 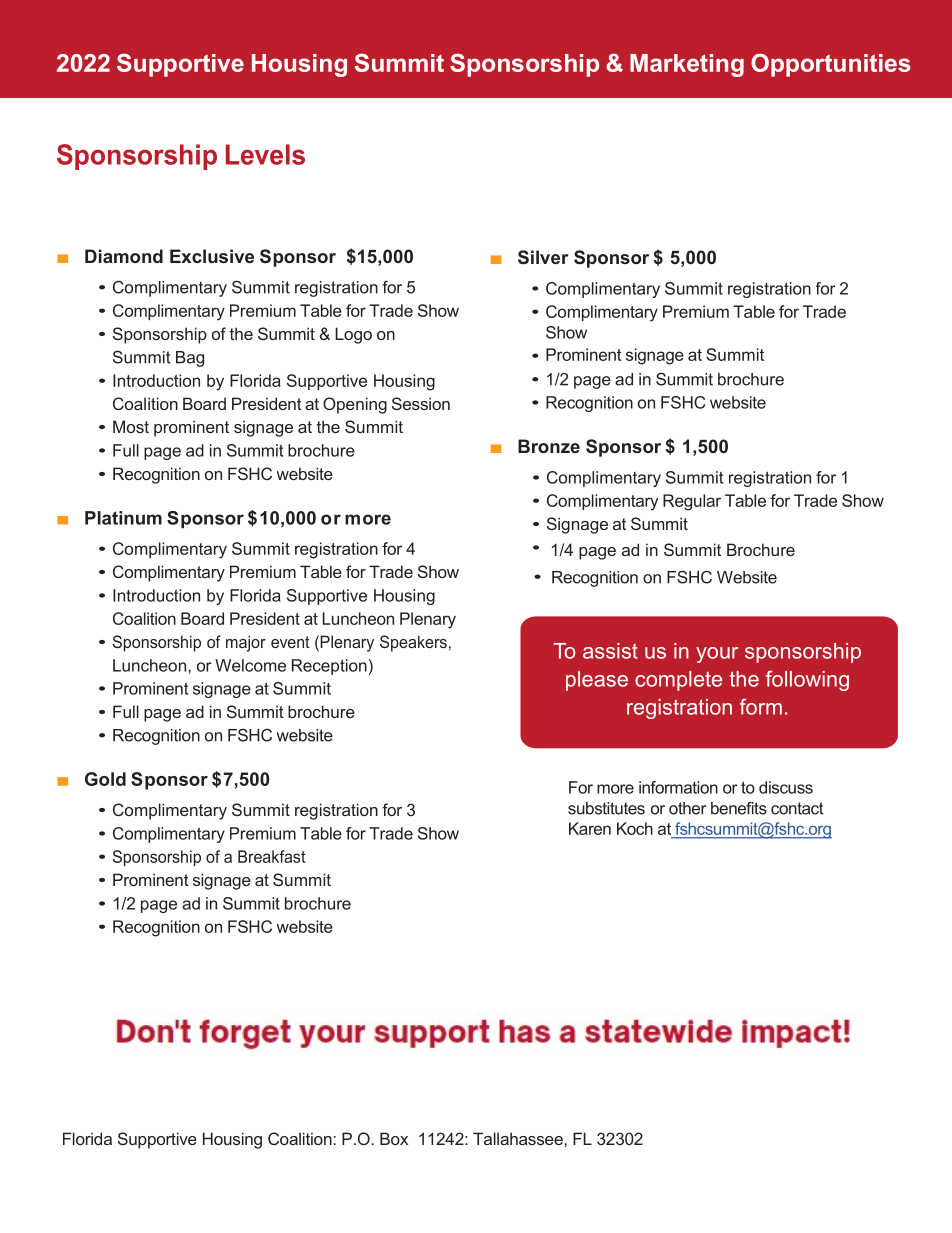 I want to click on Koch, so click(x=635, y=828).
